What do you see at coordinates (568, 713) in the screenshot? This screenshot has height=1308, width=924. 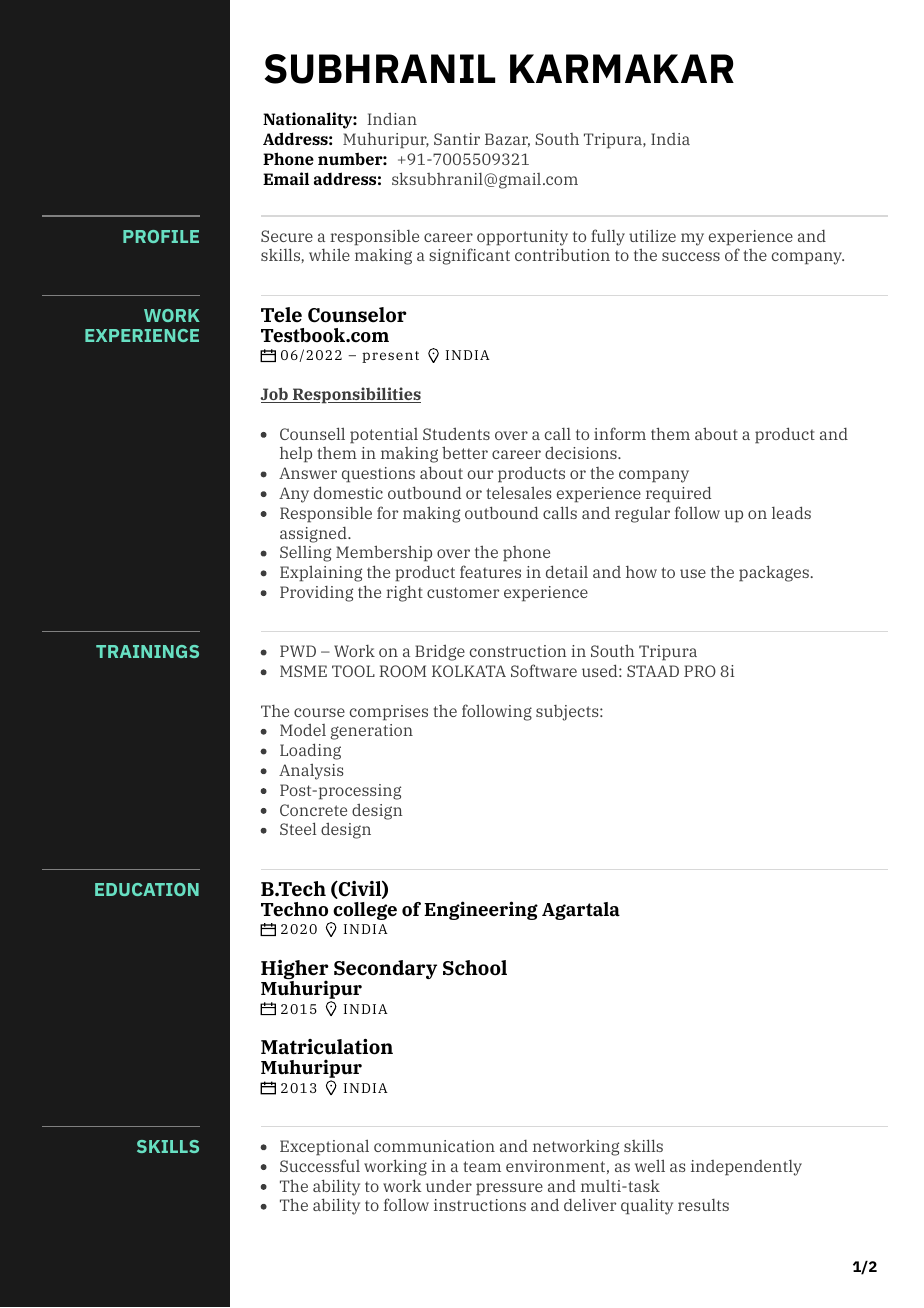 I see `subjects` at bounding box center [568, 713].
